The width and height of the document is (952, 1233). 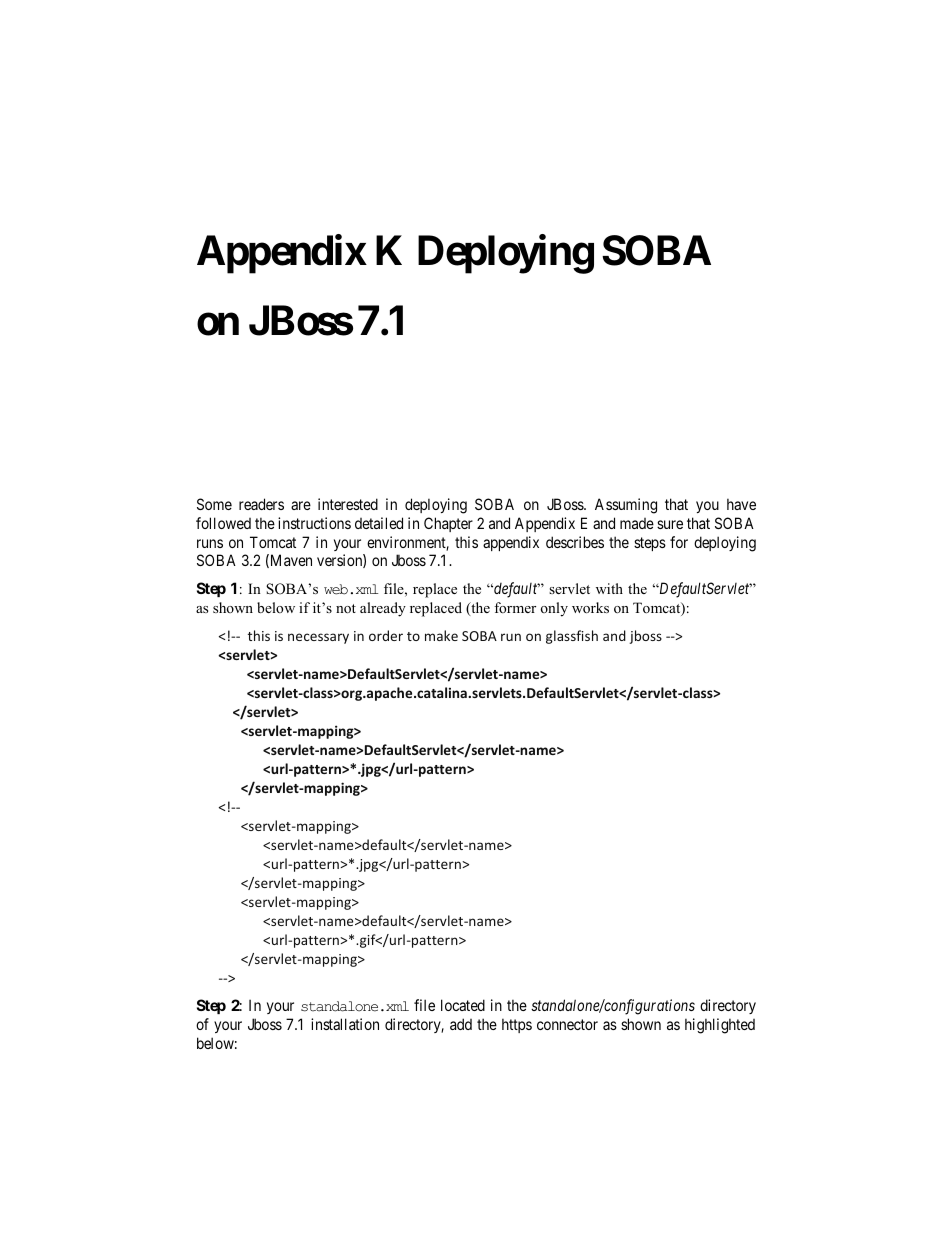 I want to click on located, so click(x=463, y=1005).
